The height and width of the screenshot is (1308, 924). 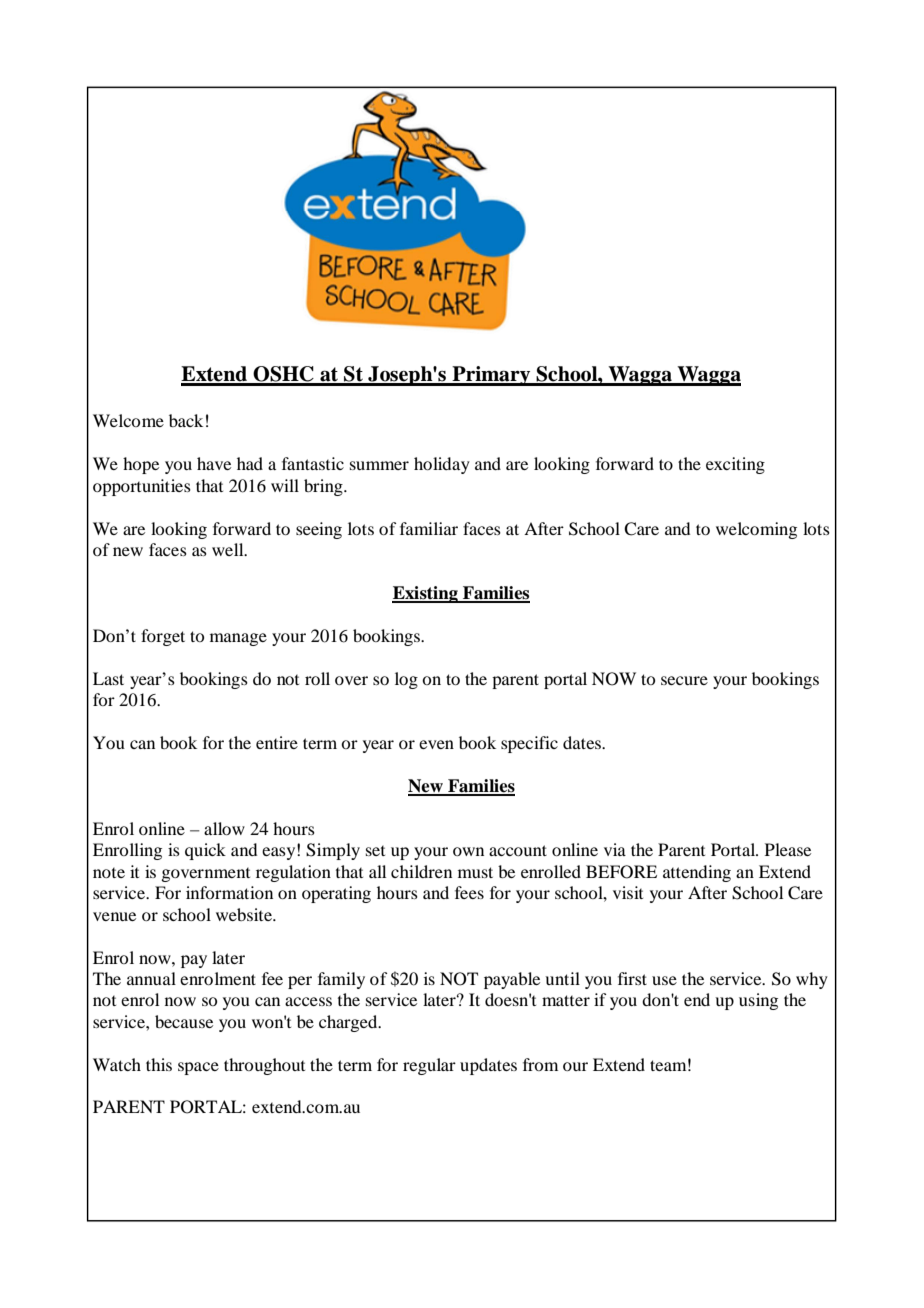 What do you see at coordinates (229, 549) in the screenshot?
I see `well` at bounding box center [229, 549].
